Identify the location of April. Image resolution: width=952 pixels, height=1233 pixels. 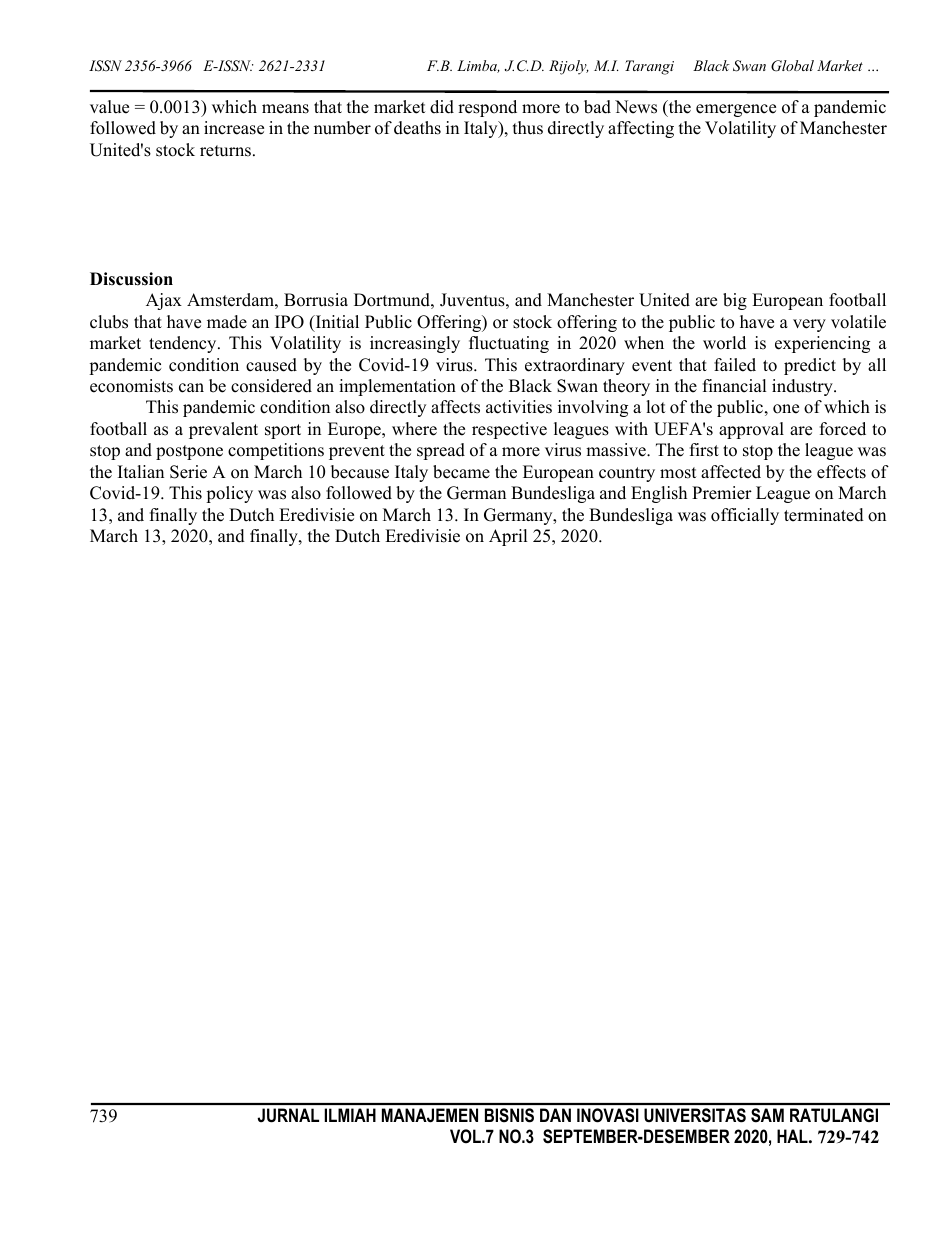
(508, 537).
